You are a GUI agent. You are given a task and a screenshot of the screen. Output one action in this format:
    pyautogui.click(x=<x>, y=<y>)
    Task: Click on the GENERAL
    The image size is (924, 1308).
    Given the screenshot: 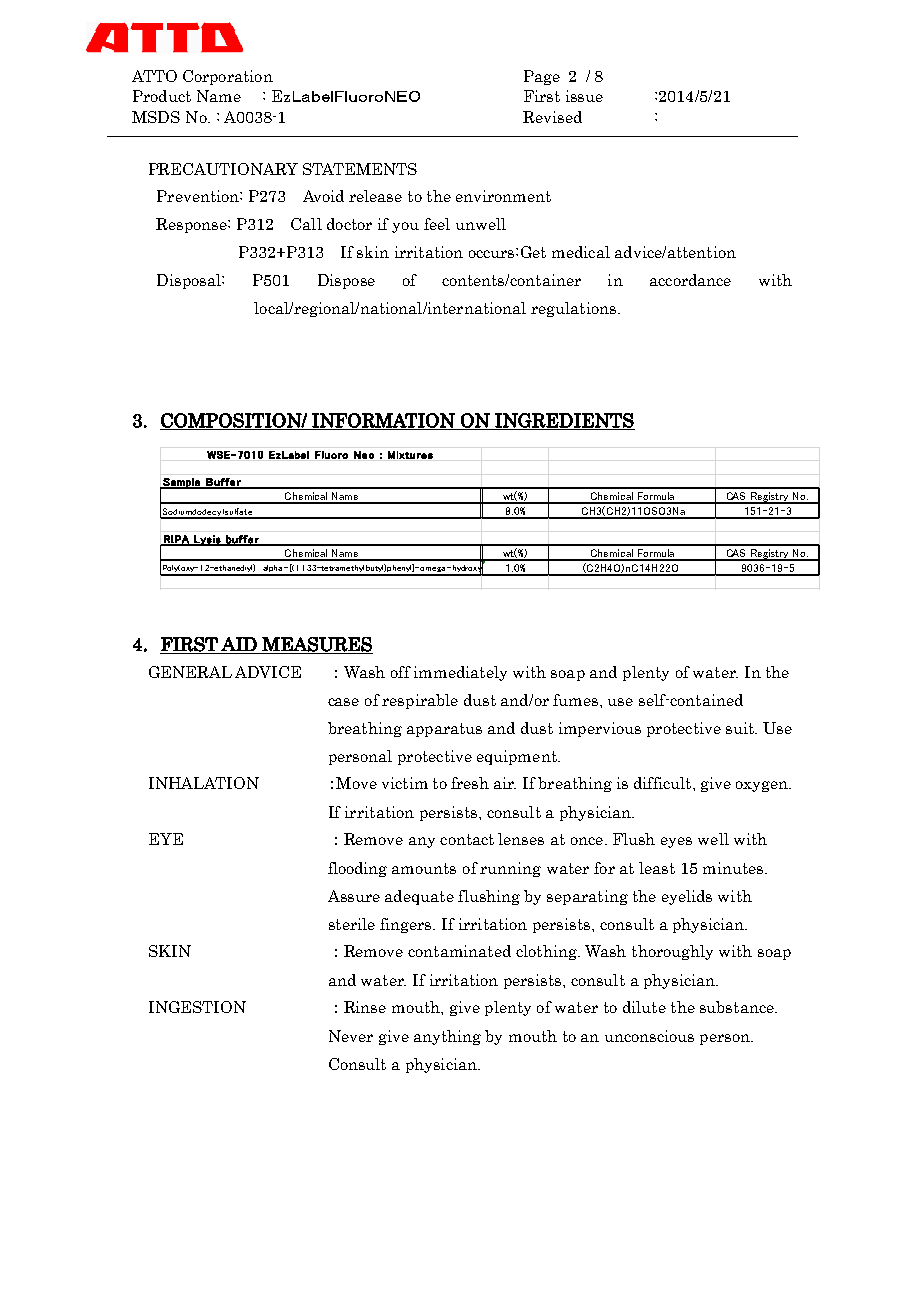 What is the action you would take?
    pyautogui.click(x=190, y=672)
